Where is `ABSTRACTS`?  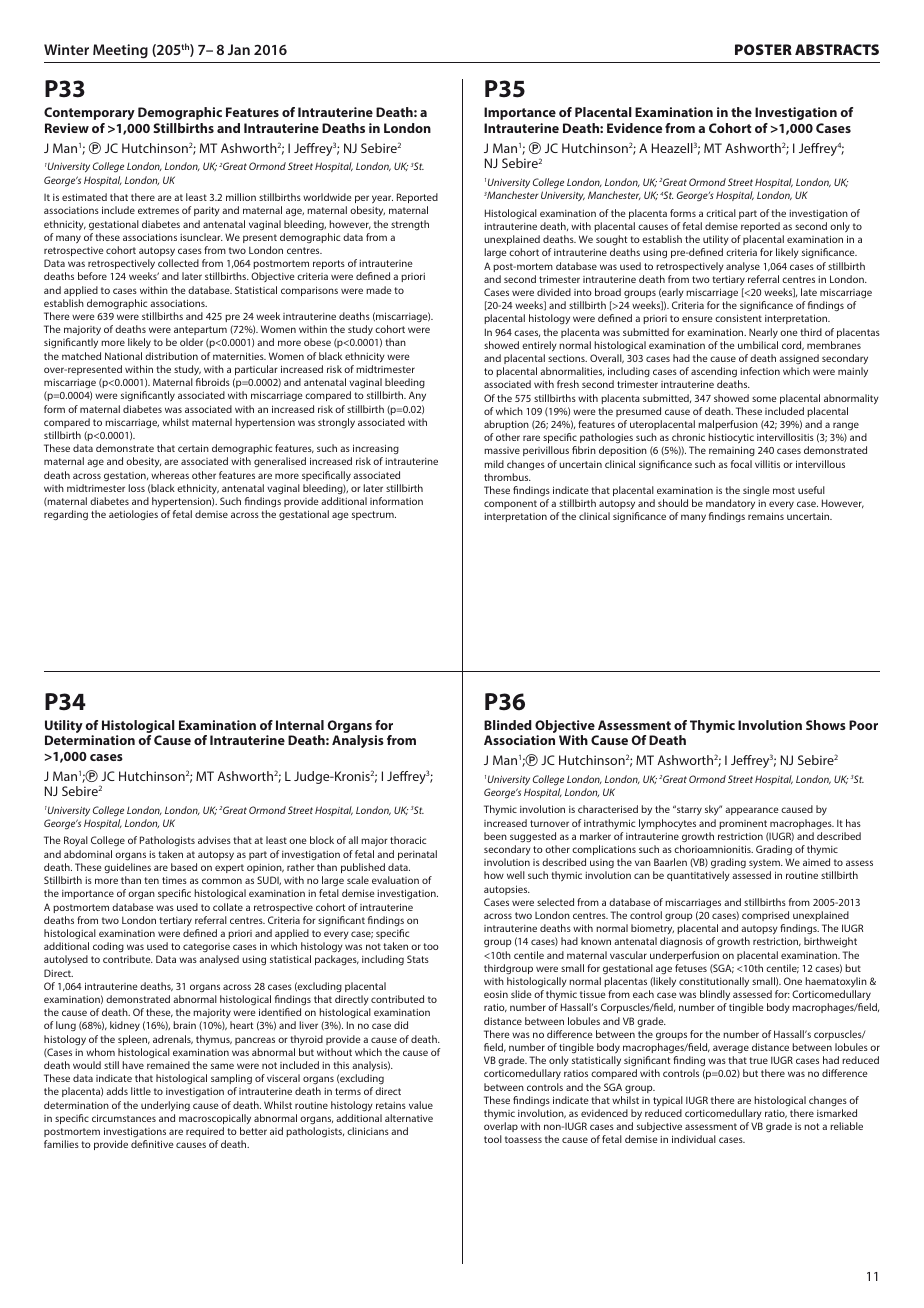 ABSTRACTS is located at coordinates (837, 49).
